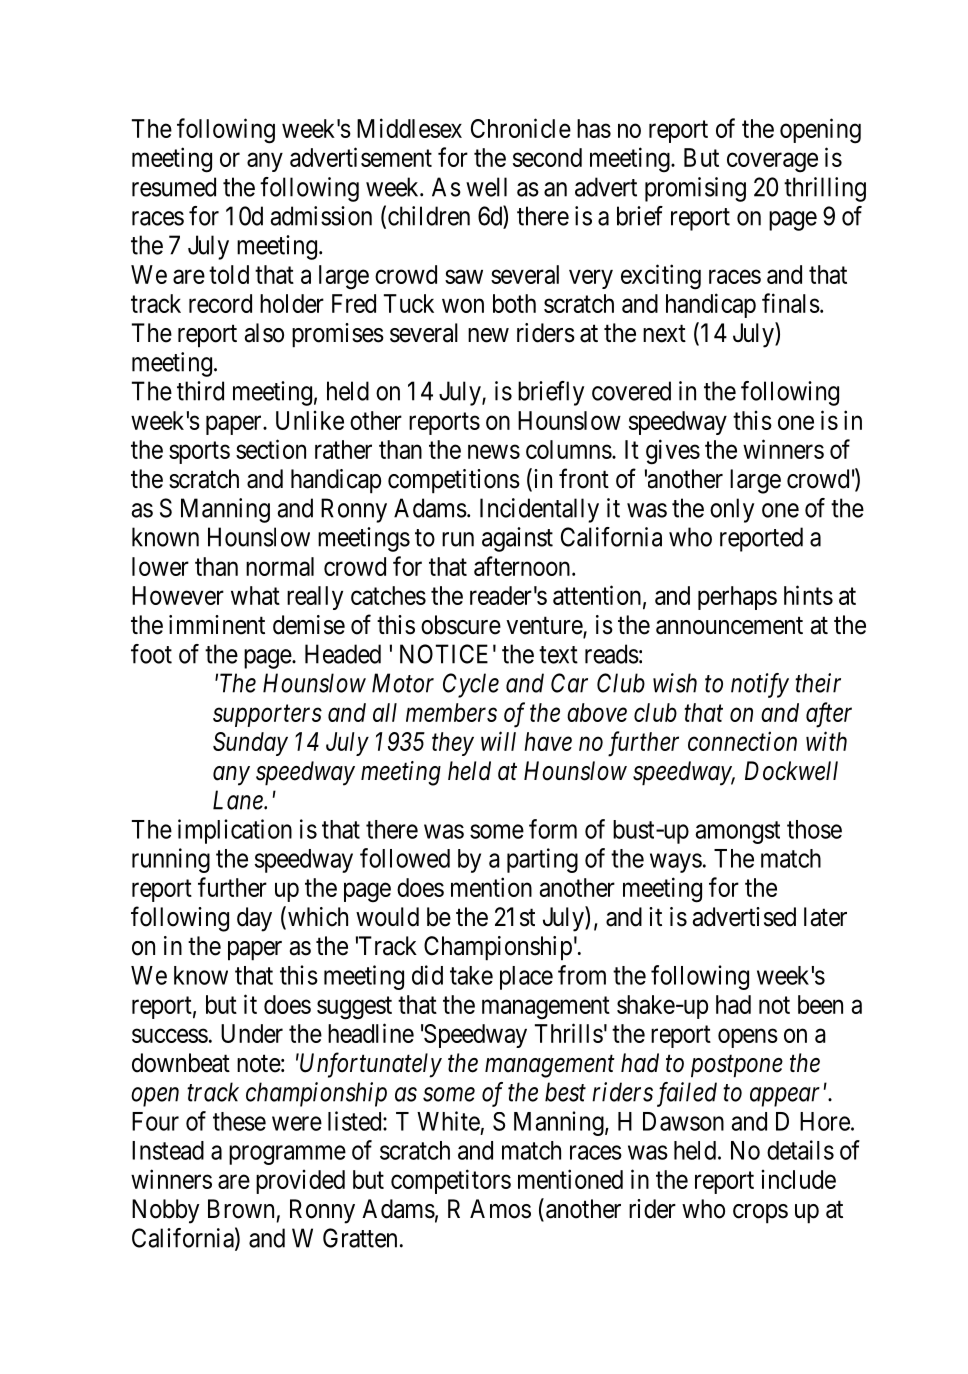 This screenshot has width=968, height=1374. Describe the element at coordinates (760, 685) in the screenshot. I see `notify` at that location.
